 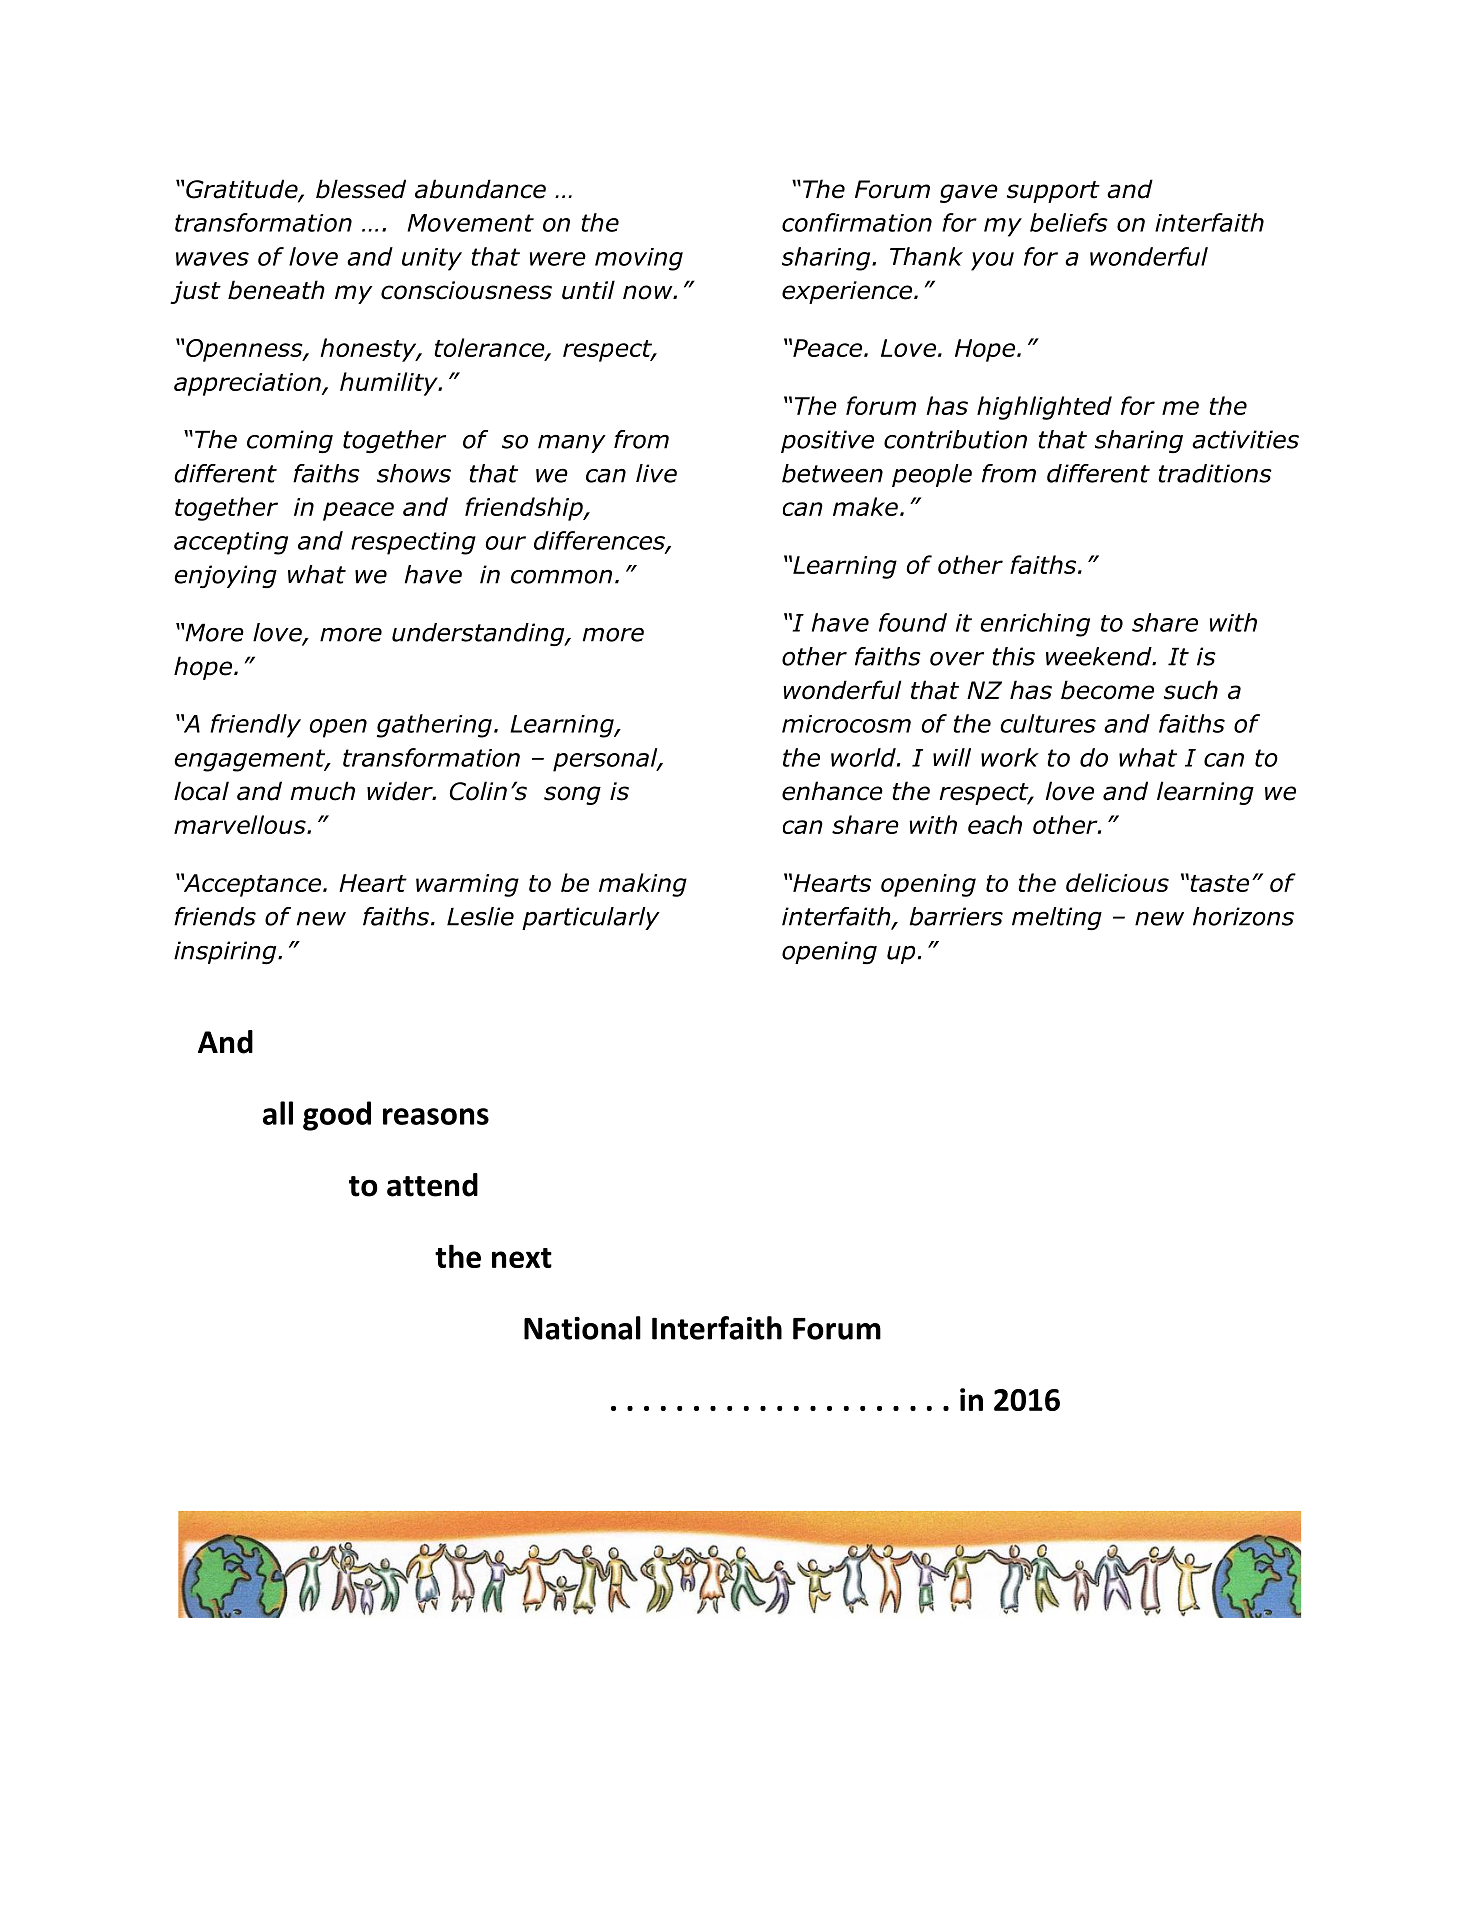 I want to click on much, so click(x=322, y=791).
